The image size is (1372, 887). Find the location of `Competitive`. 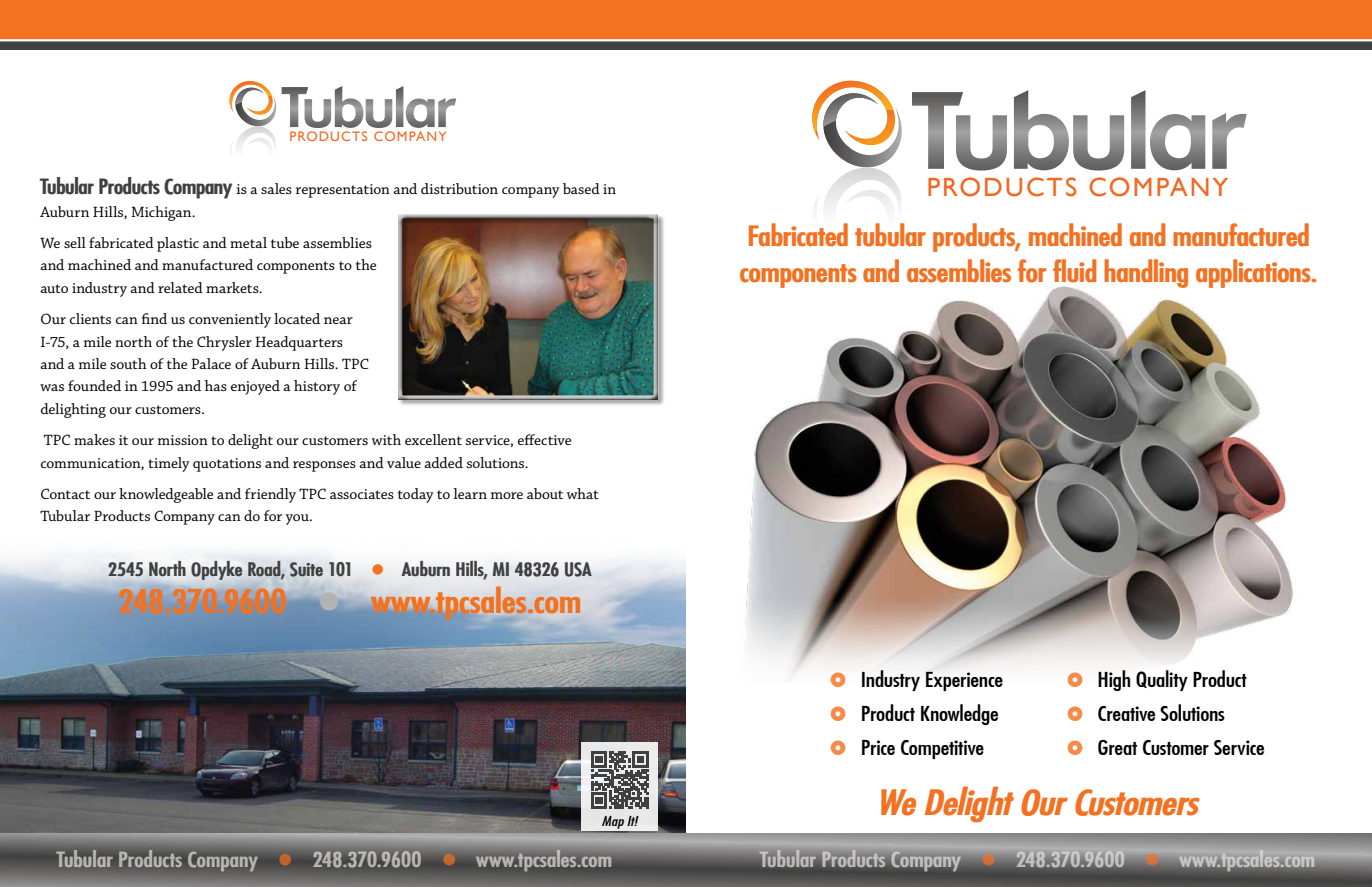

Competitive is located at coordinates (942, 749).
